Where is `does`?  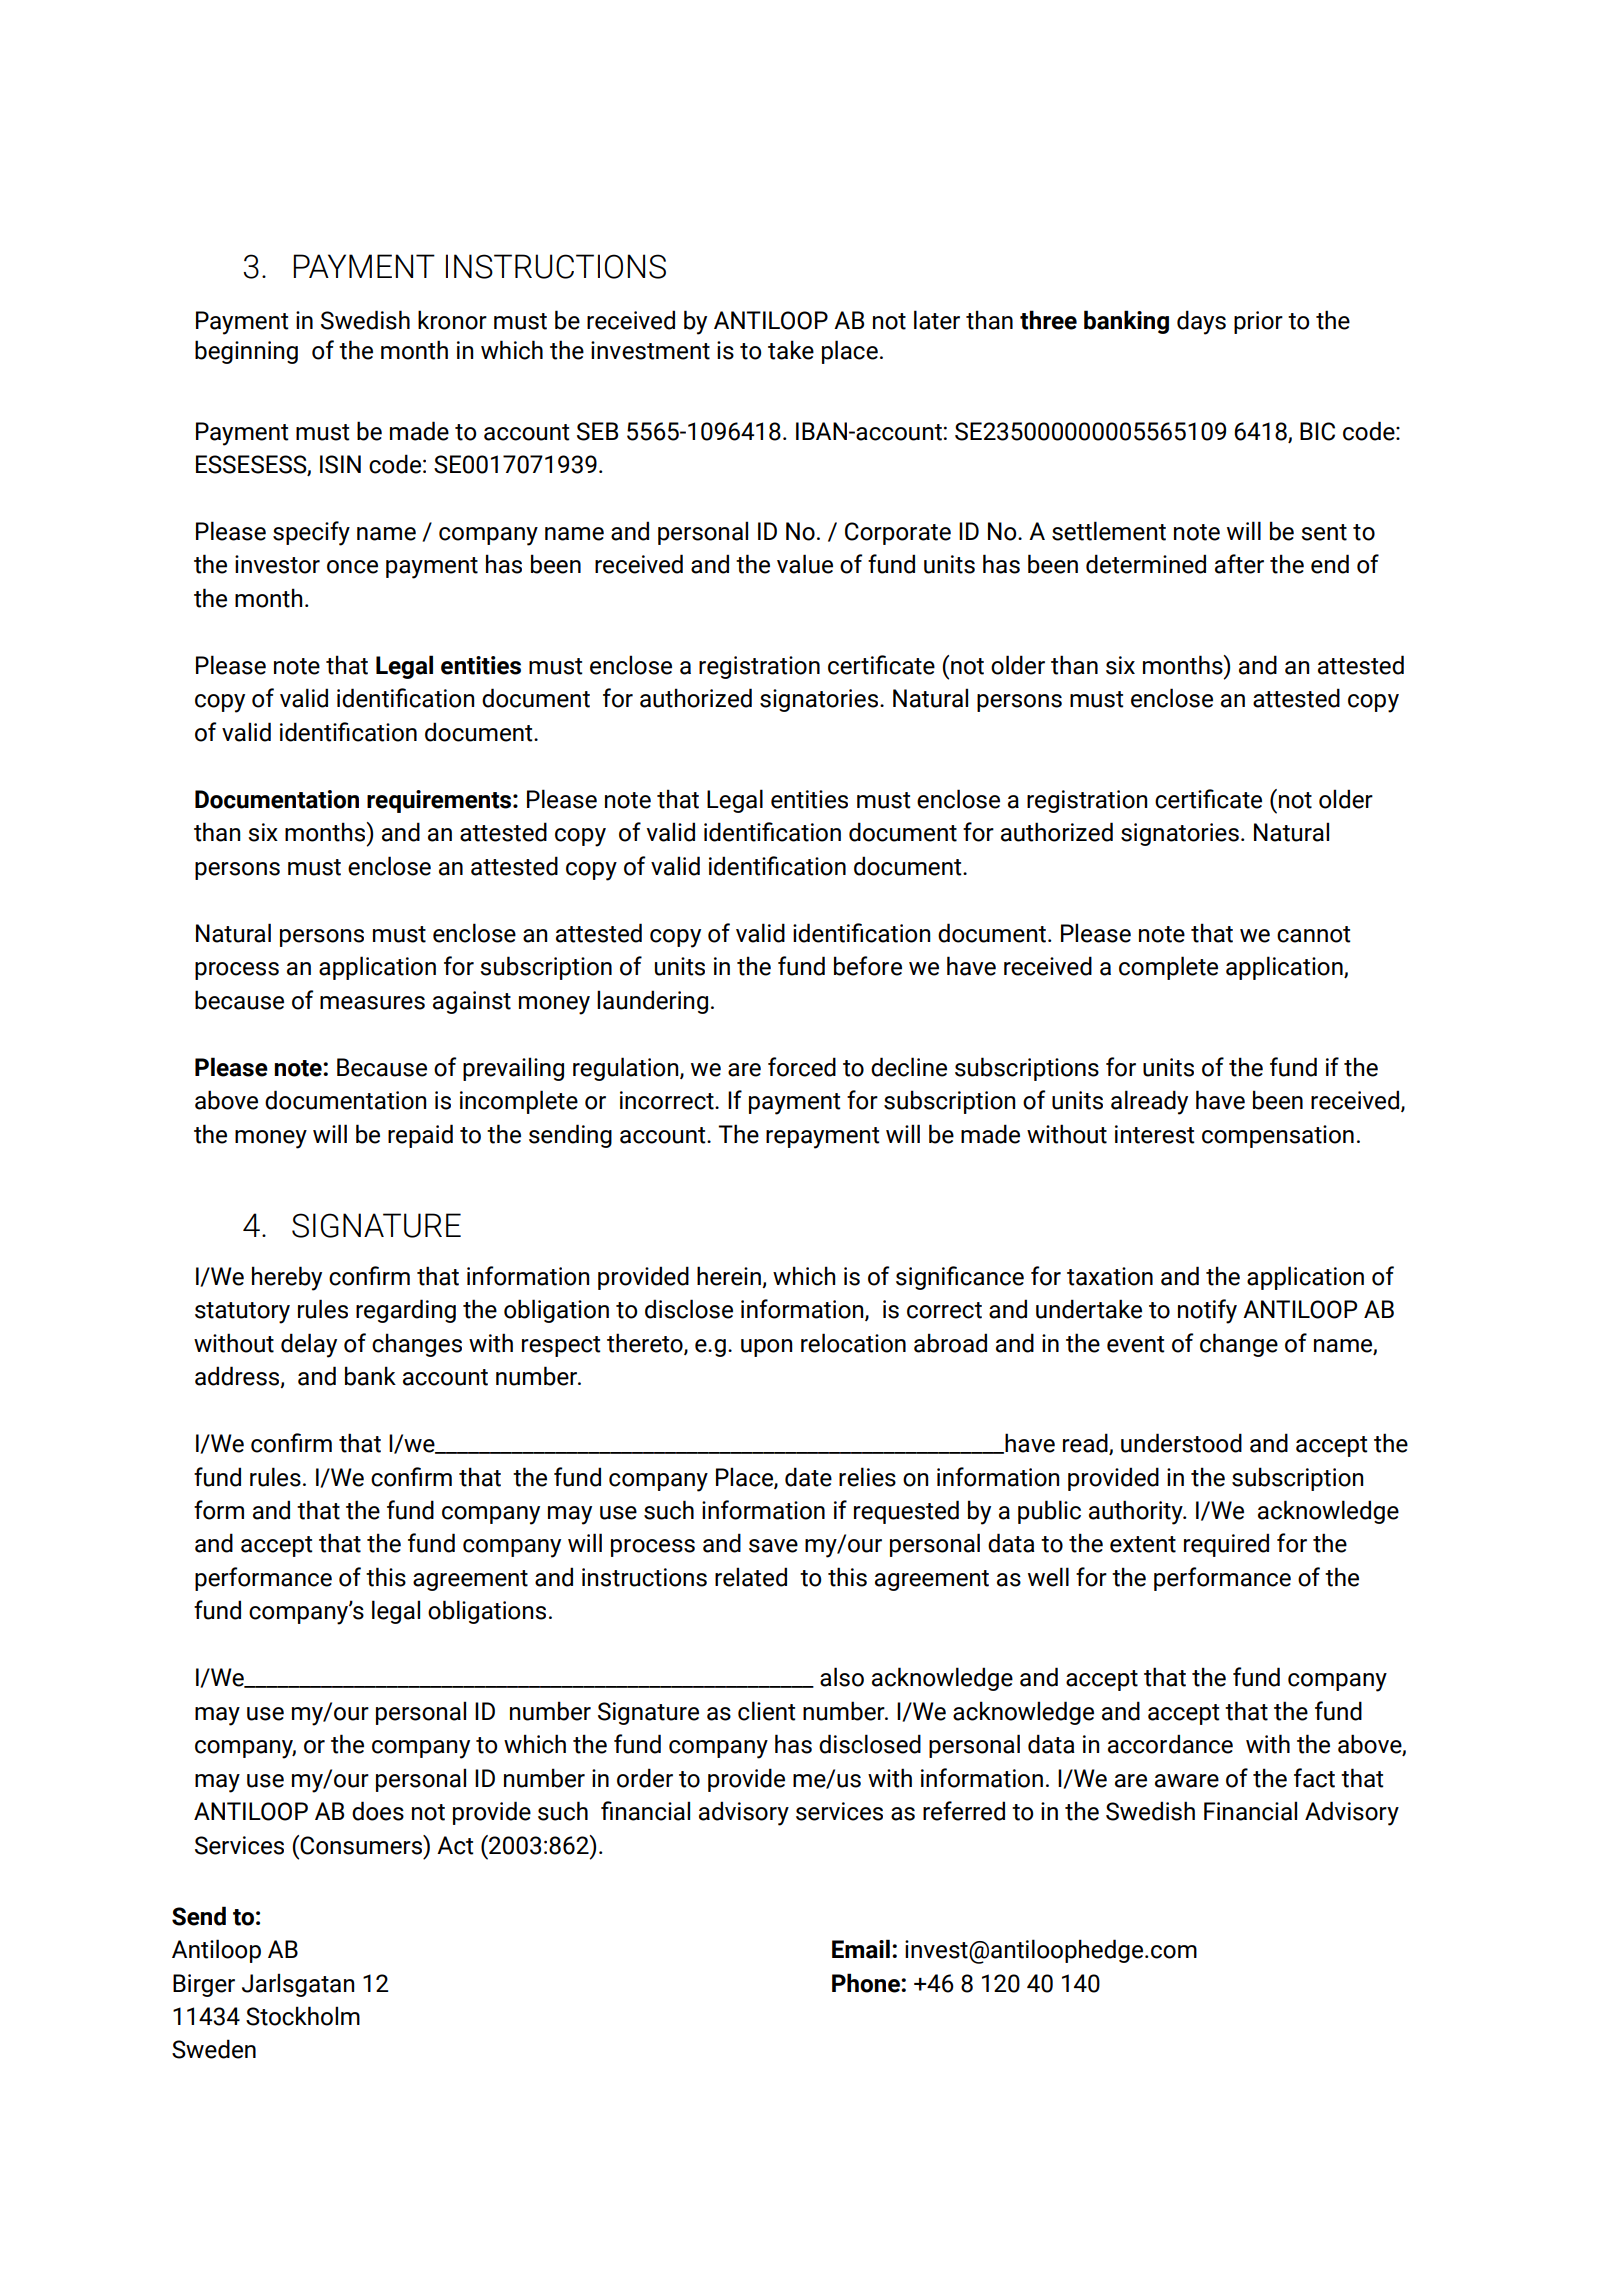 does is located at coordinates (378, 1811).
